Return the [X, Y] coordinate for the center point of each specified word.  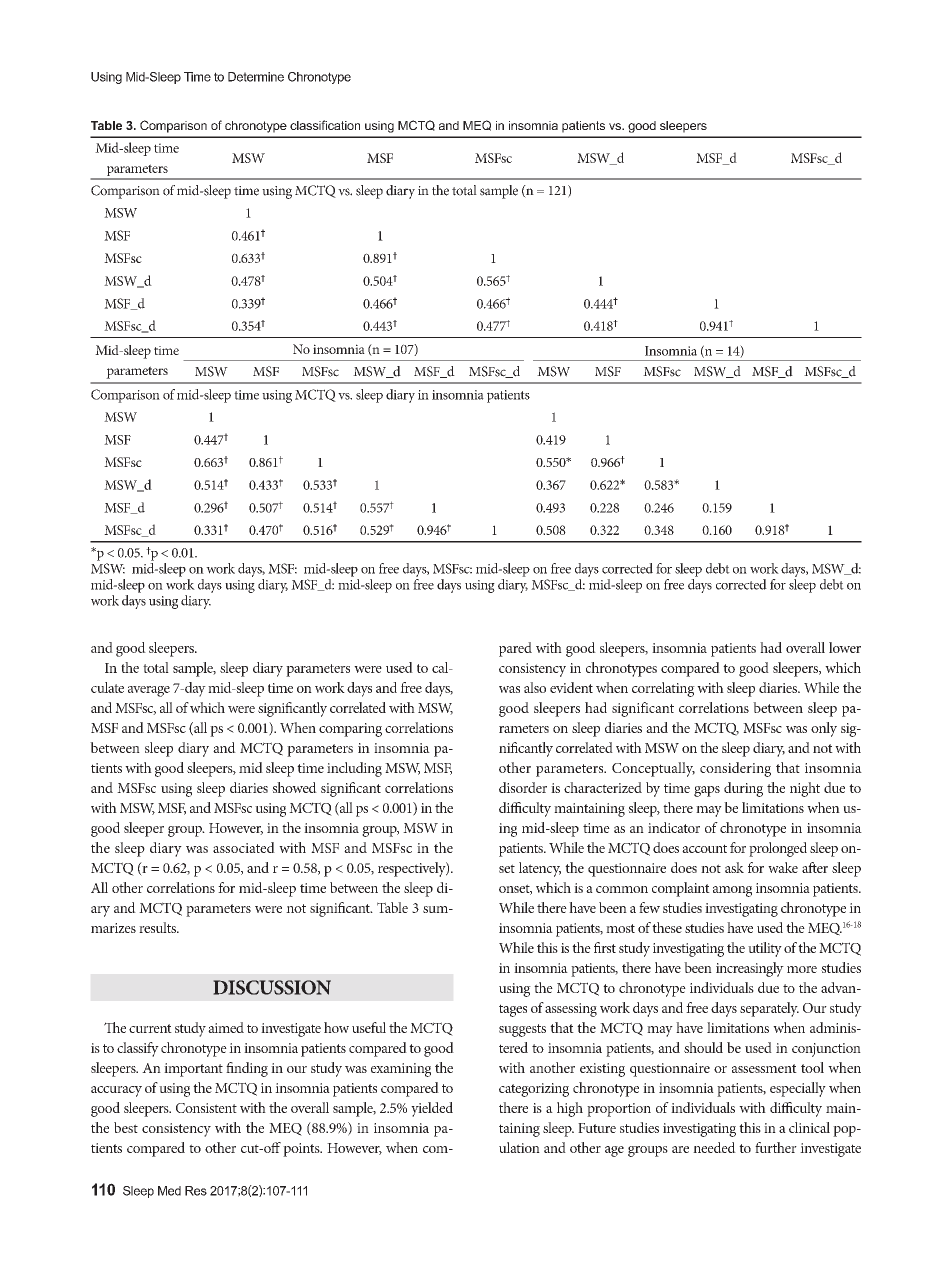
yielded [432, 1109]
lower [845, 647]
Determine [256, 77]
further [776, 1147]
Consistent [206, 1108]
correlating [663, 689]
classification [325, 125]
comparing [350, 730]
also [535, 687]
